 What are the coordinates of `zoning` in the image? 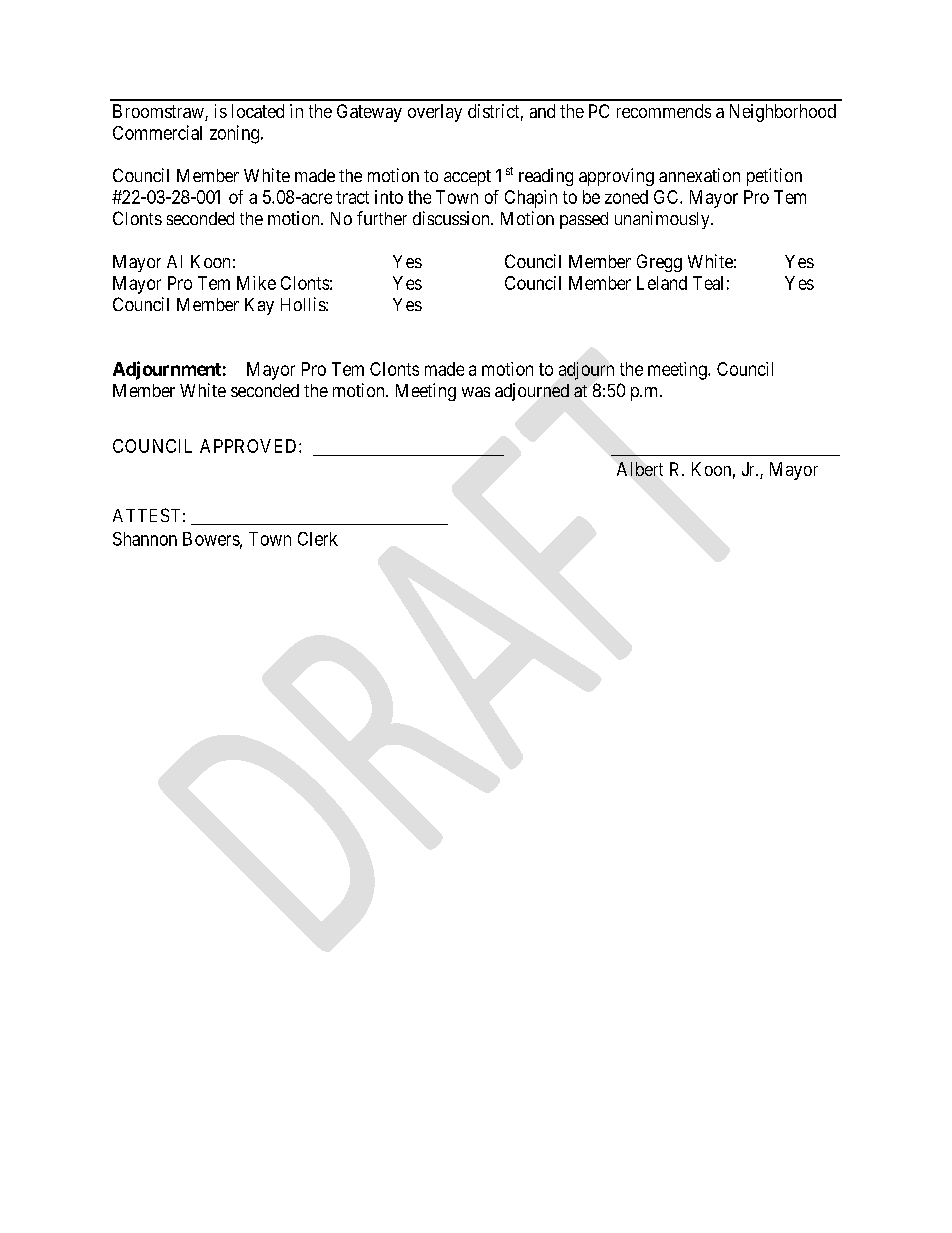 It's located at (236, 134).
